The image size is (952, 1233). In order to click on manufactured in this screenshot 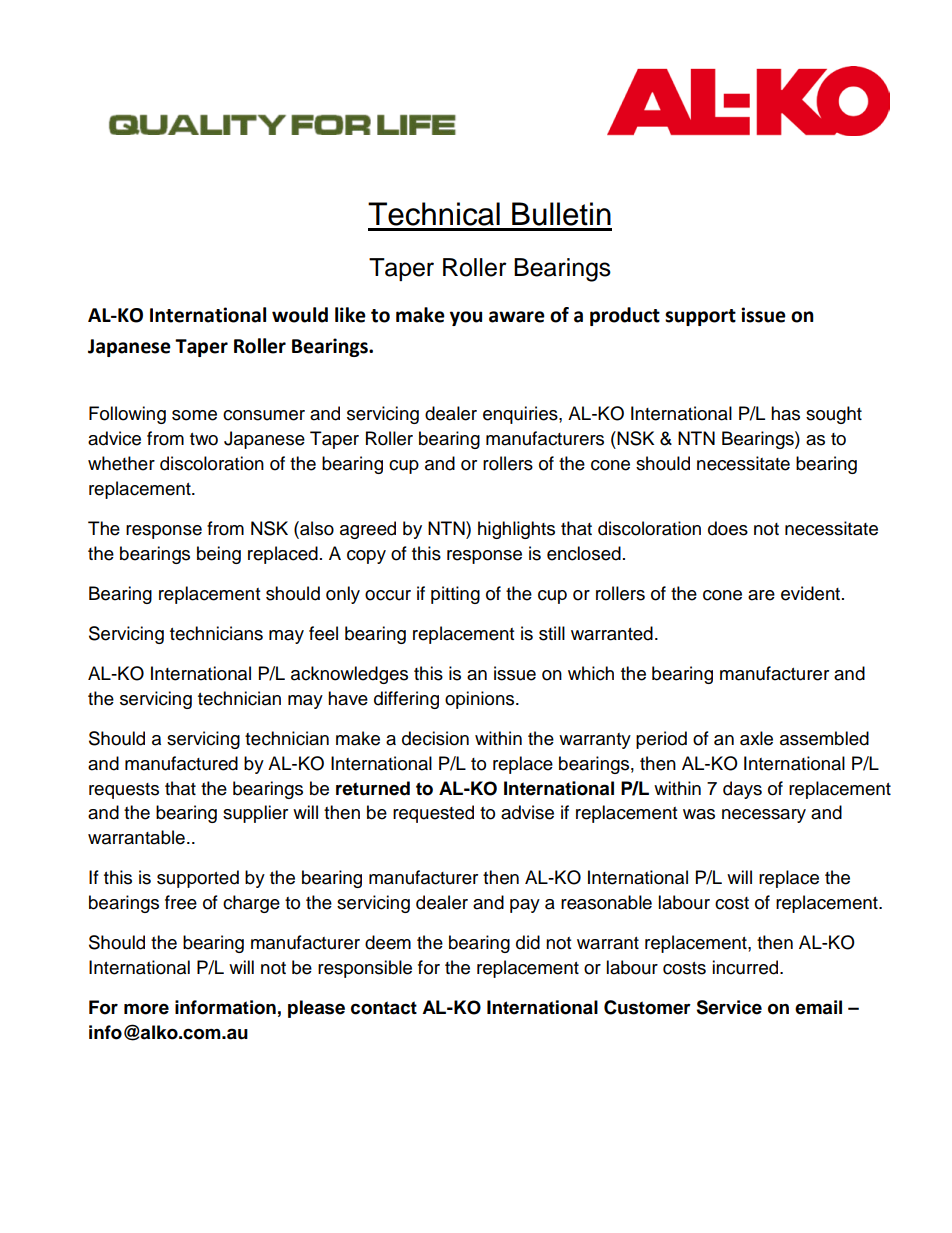, I will do `click(181, 763)`.
